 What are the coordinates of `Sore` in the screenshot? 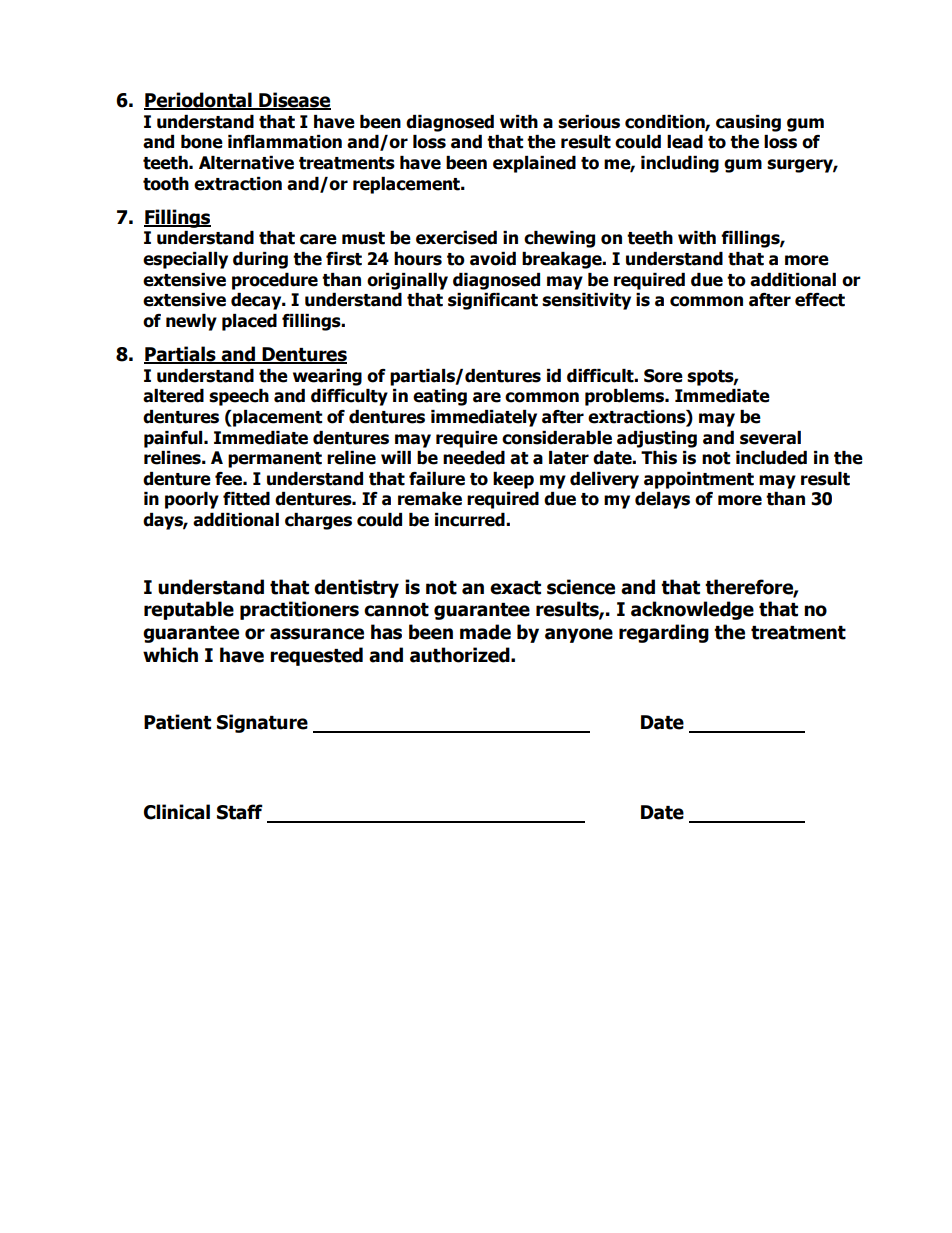 It's located at (663, 376).
